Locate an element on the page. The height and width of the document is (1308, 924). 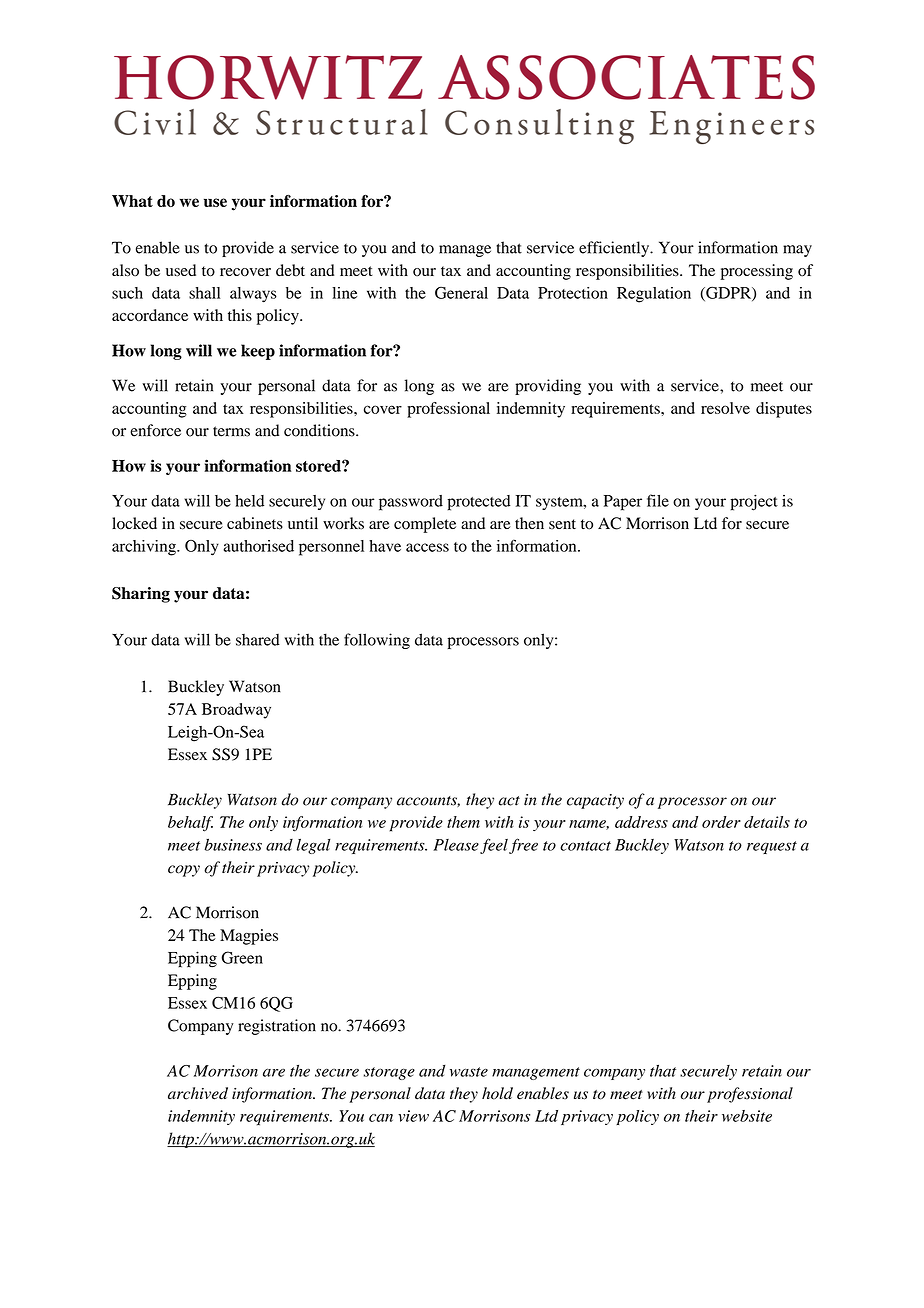
following is located at coordinates (377, 641).
